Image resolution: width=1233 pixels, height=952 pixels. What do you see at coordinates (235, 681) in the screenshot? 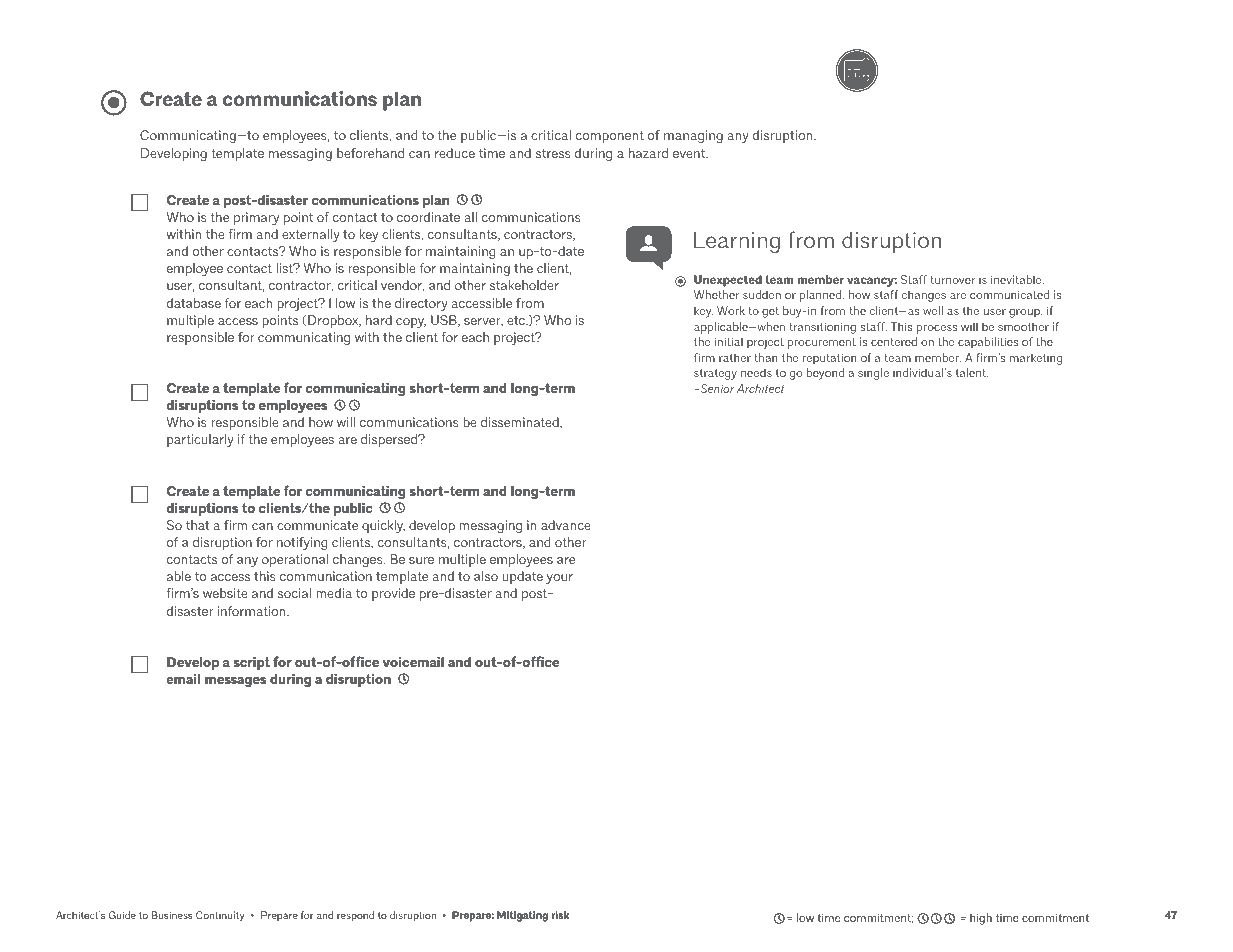
I see `messages` at bounding box center [235, 681].
